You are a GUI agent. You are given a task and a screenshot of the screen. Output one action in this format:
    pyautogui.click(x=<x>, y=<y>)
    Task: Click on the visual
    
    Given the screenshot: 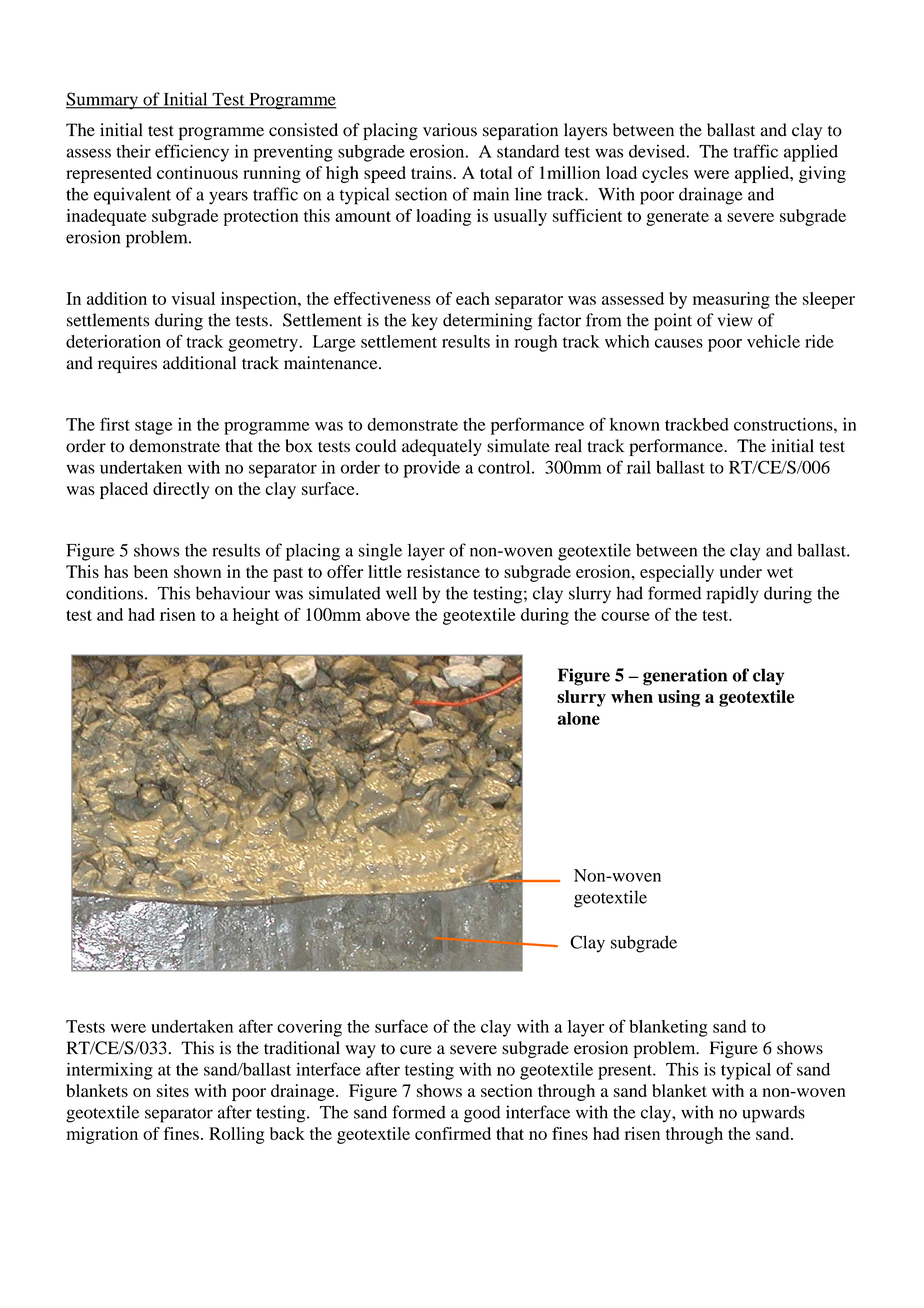 What is the action you would take?
    pyautogui.click(x=193, y=298)
